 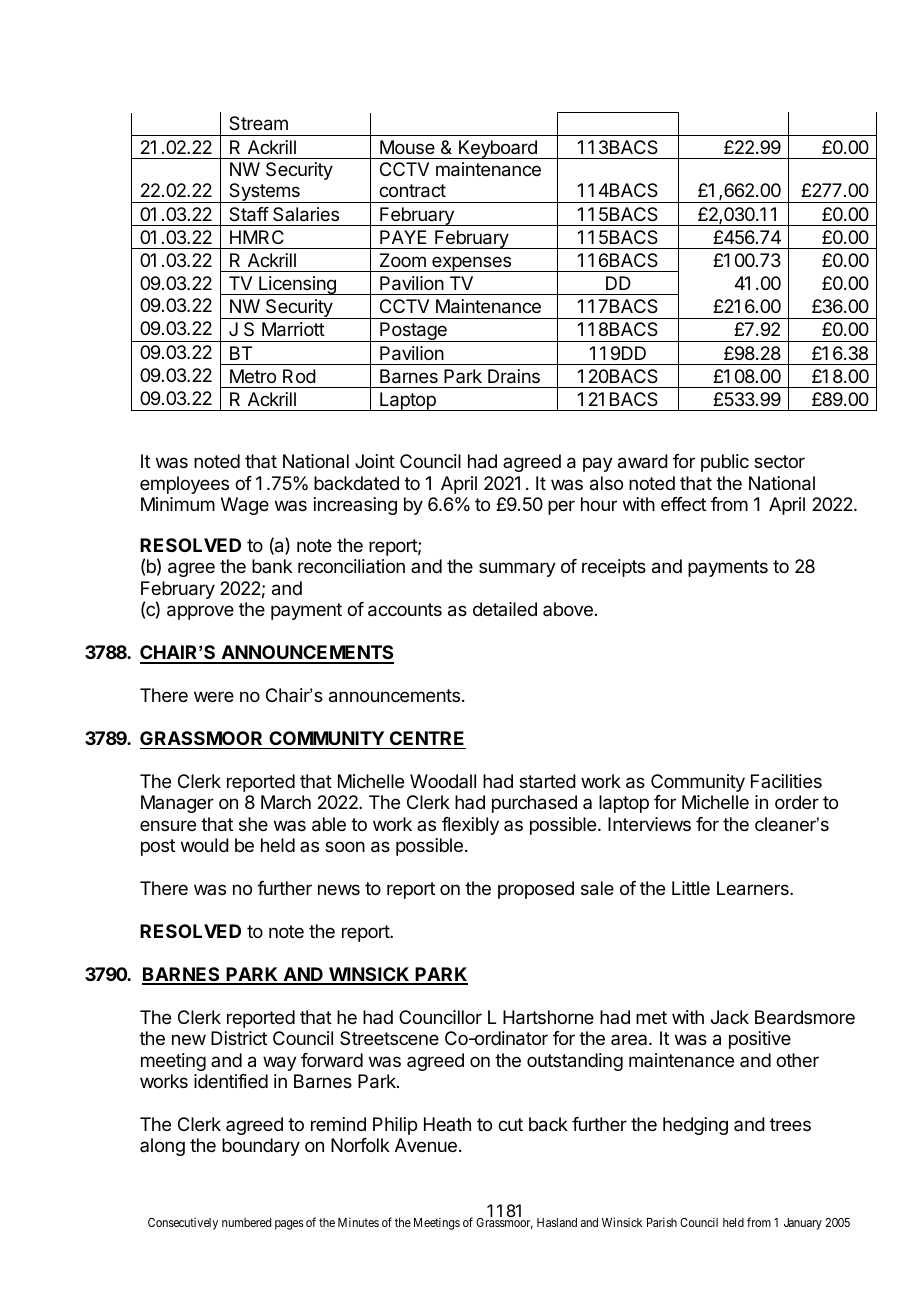 I want to click on were, so click(x=214, y=696).
